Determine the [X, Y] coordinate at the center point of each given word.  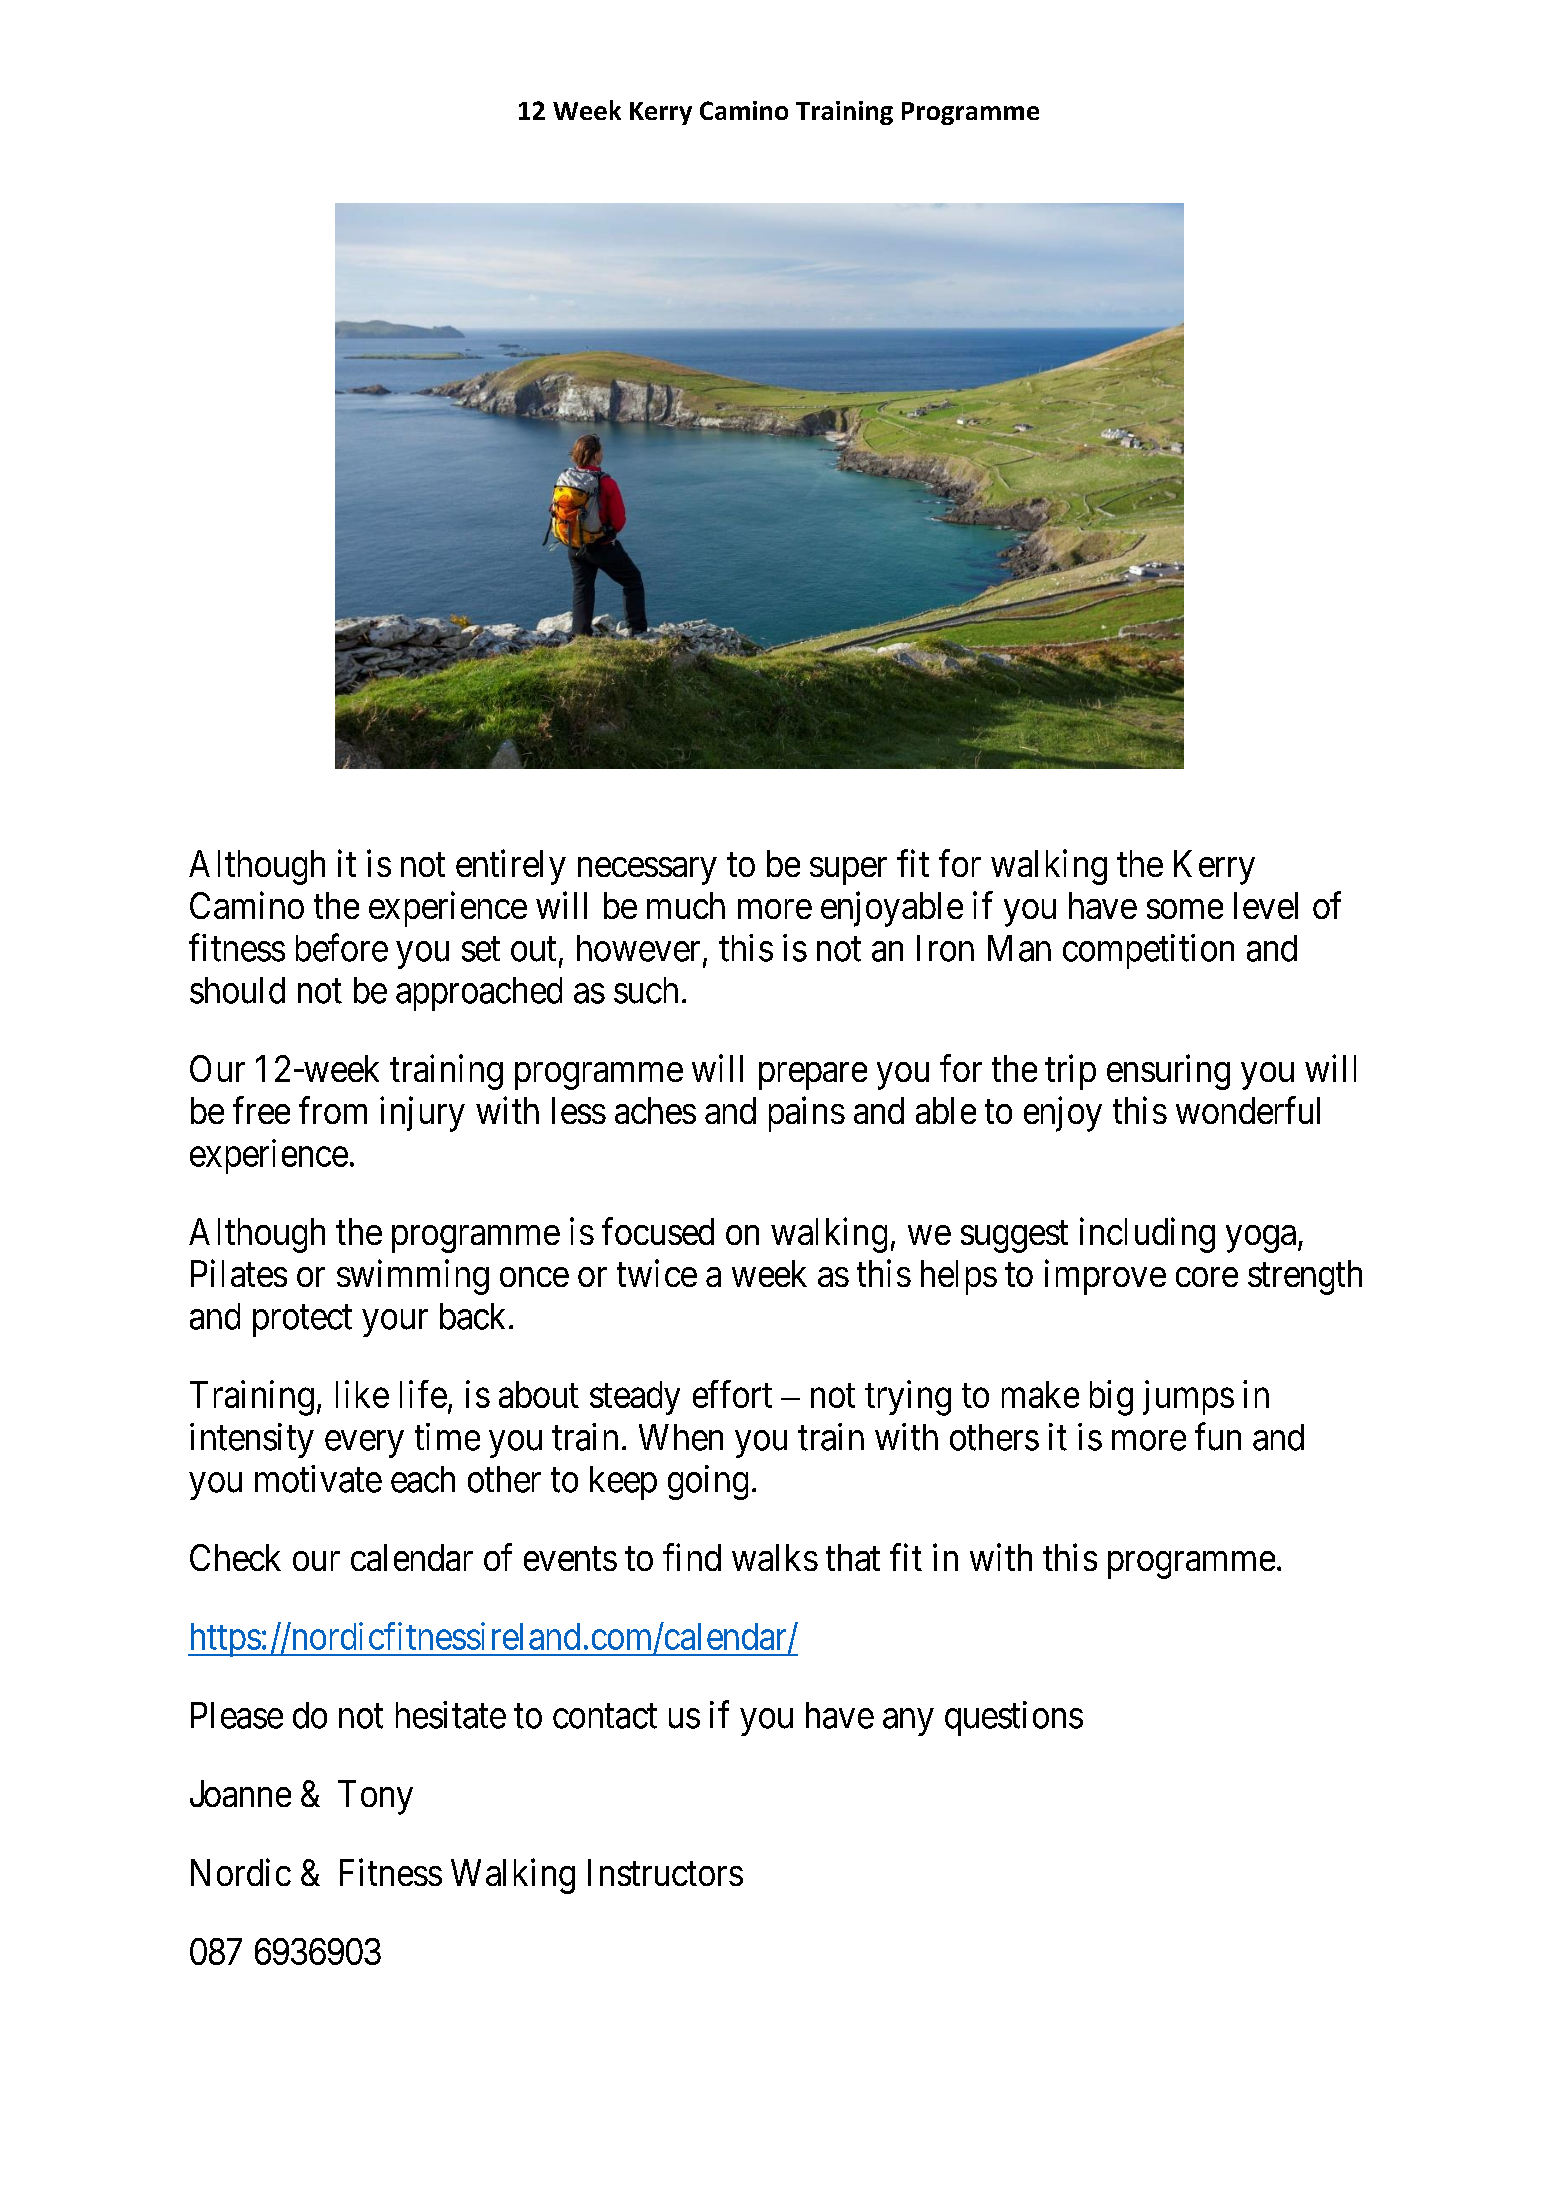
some [1185, 909]
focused [658, 1231]
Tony [375, 1797]
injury [422, 1114]
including [1147, 1235]
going [708, 1482]
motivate [318, 1479]
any [908, 1722]
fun [1218, 1437]
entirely [511, 867]
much [686, 905]
